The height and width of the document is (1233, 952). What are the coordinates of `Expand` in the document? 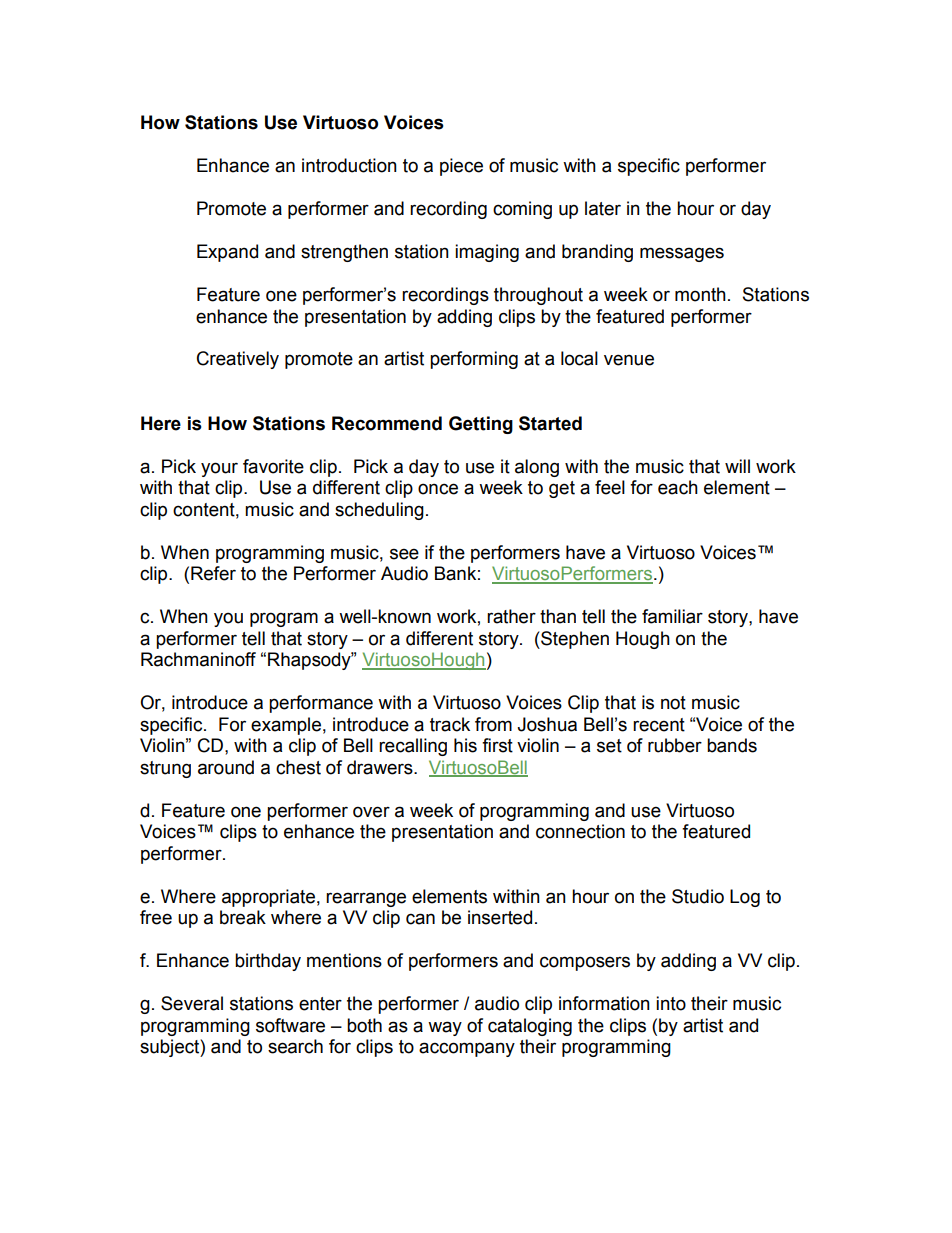 It's located at (227, 253).
